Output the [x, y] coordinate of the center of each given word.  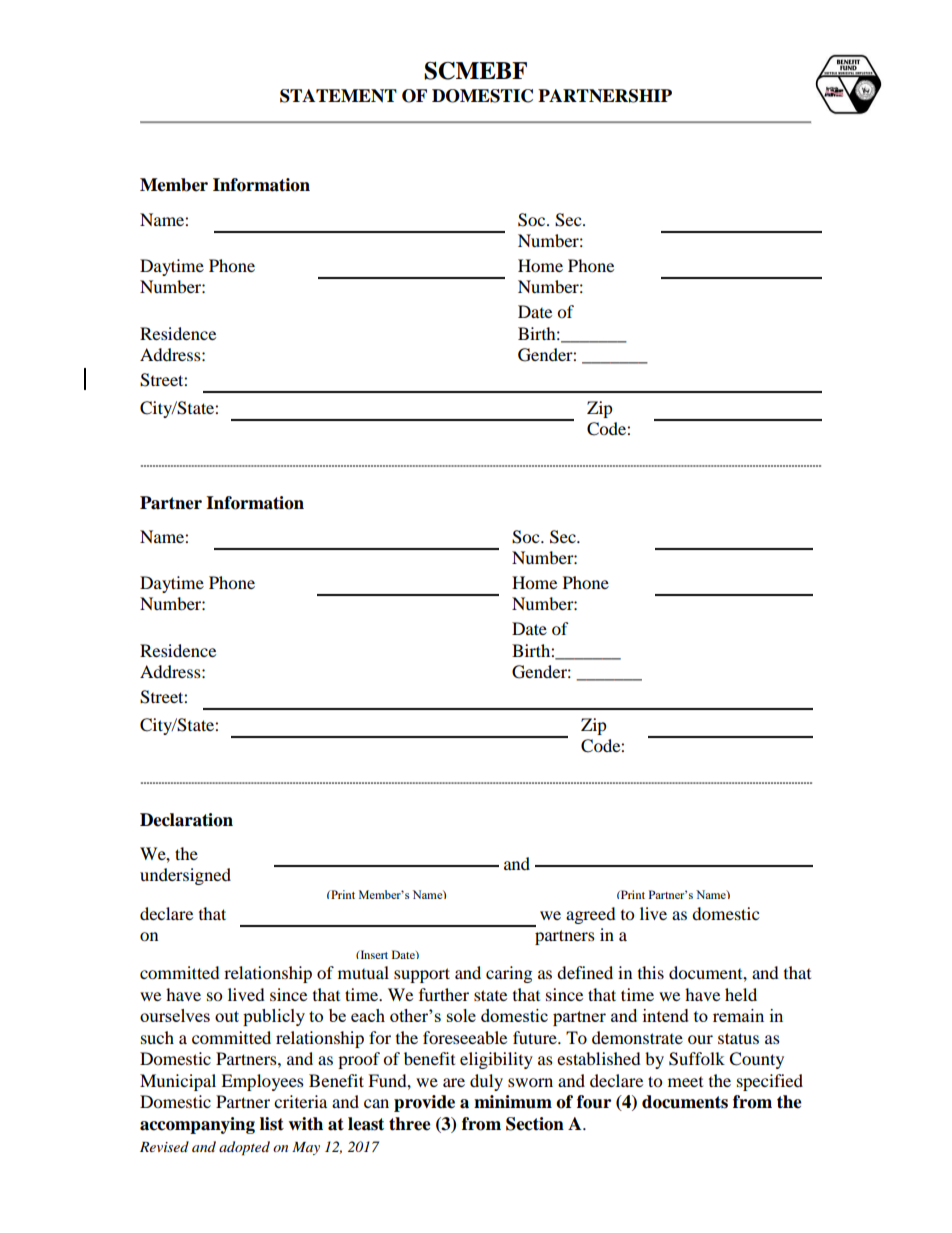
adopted [244, 1148]
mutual [363, 972]
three [410, 1124]
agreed [591, 915]
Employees [262, 1082]
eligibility [496, 1060]
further [444, 994]
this [651, 972]
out [227, 1016]
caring [509, 974]
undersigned [185, 876]
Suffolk [697, 1059]
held [741, 994]
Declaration [186, 820]
